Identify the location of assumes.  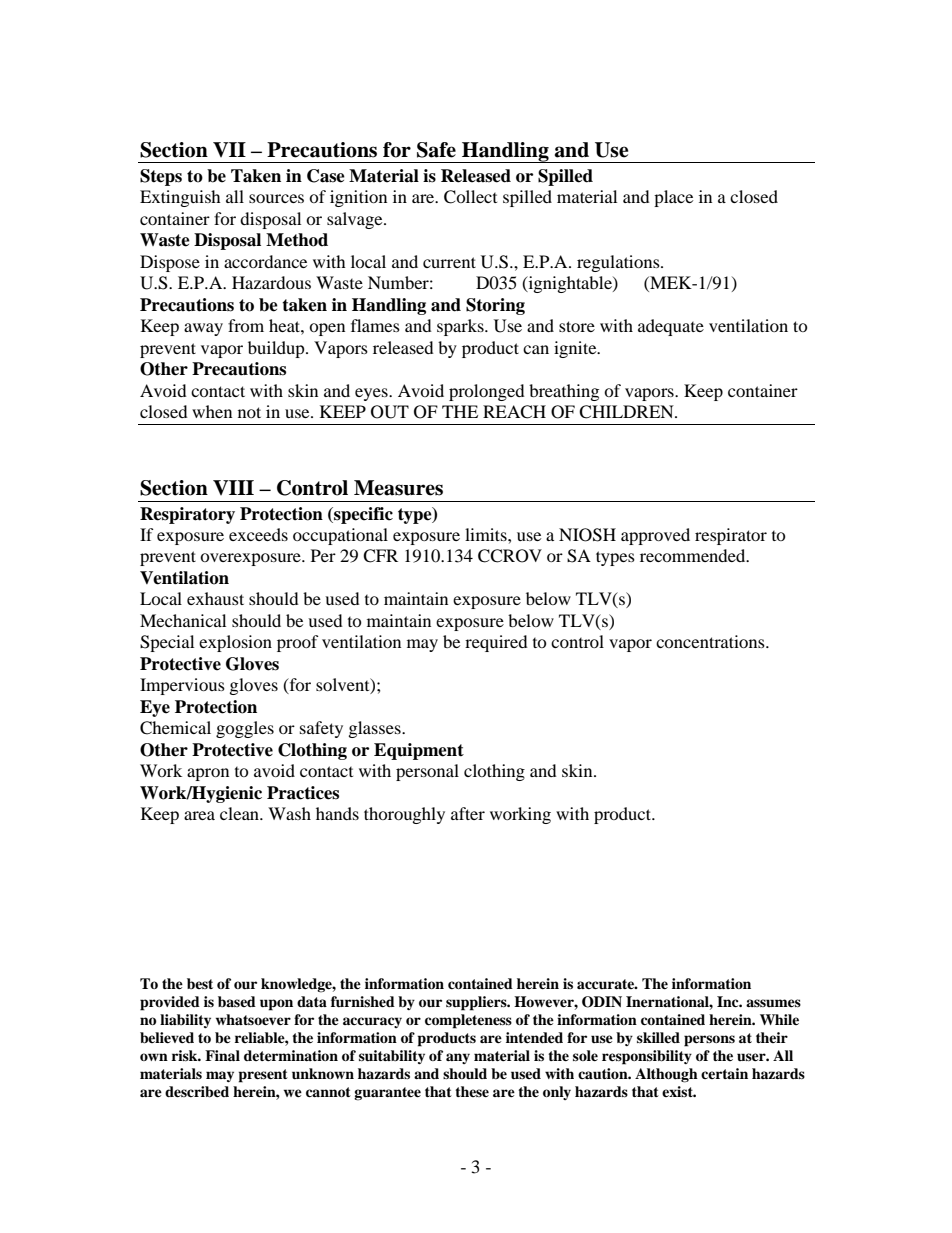
(773, 1003).
